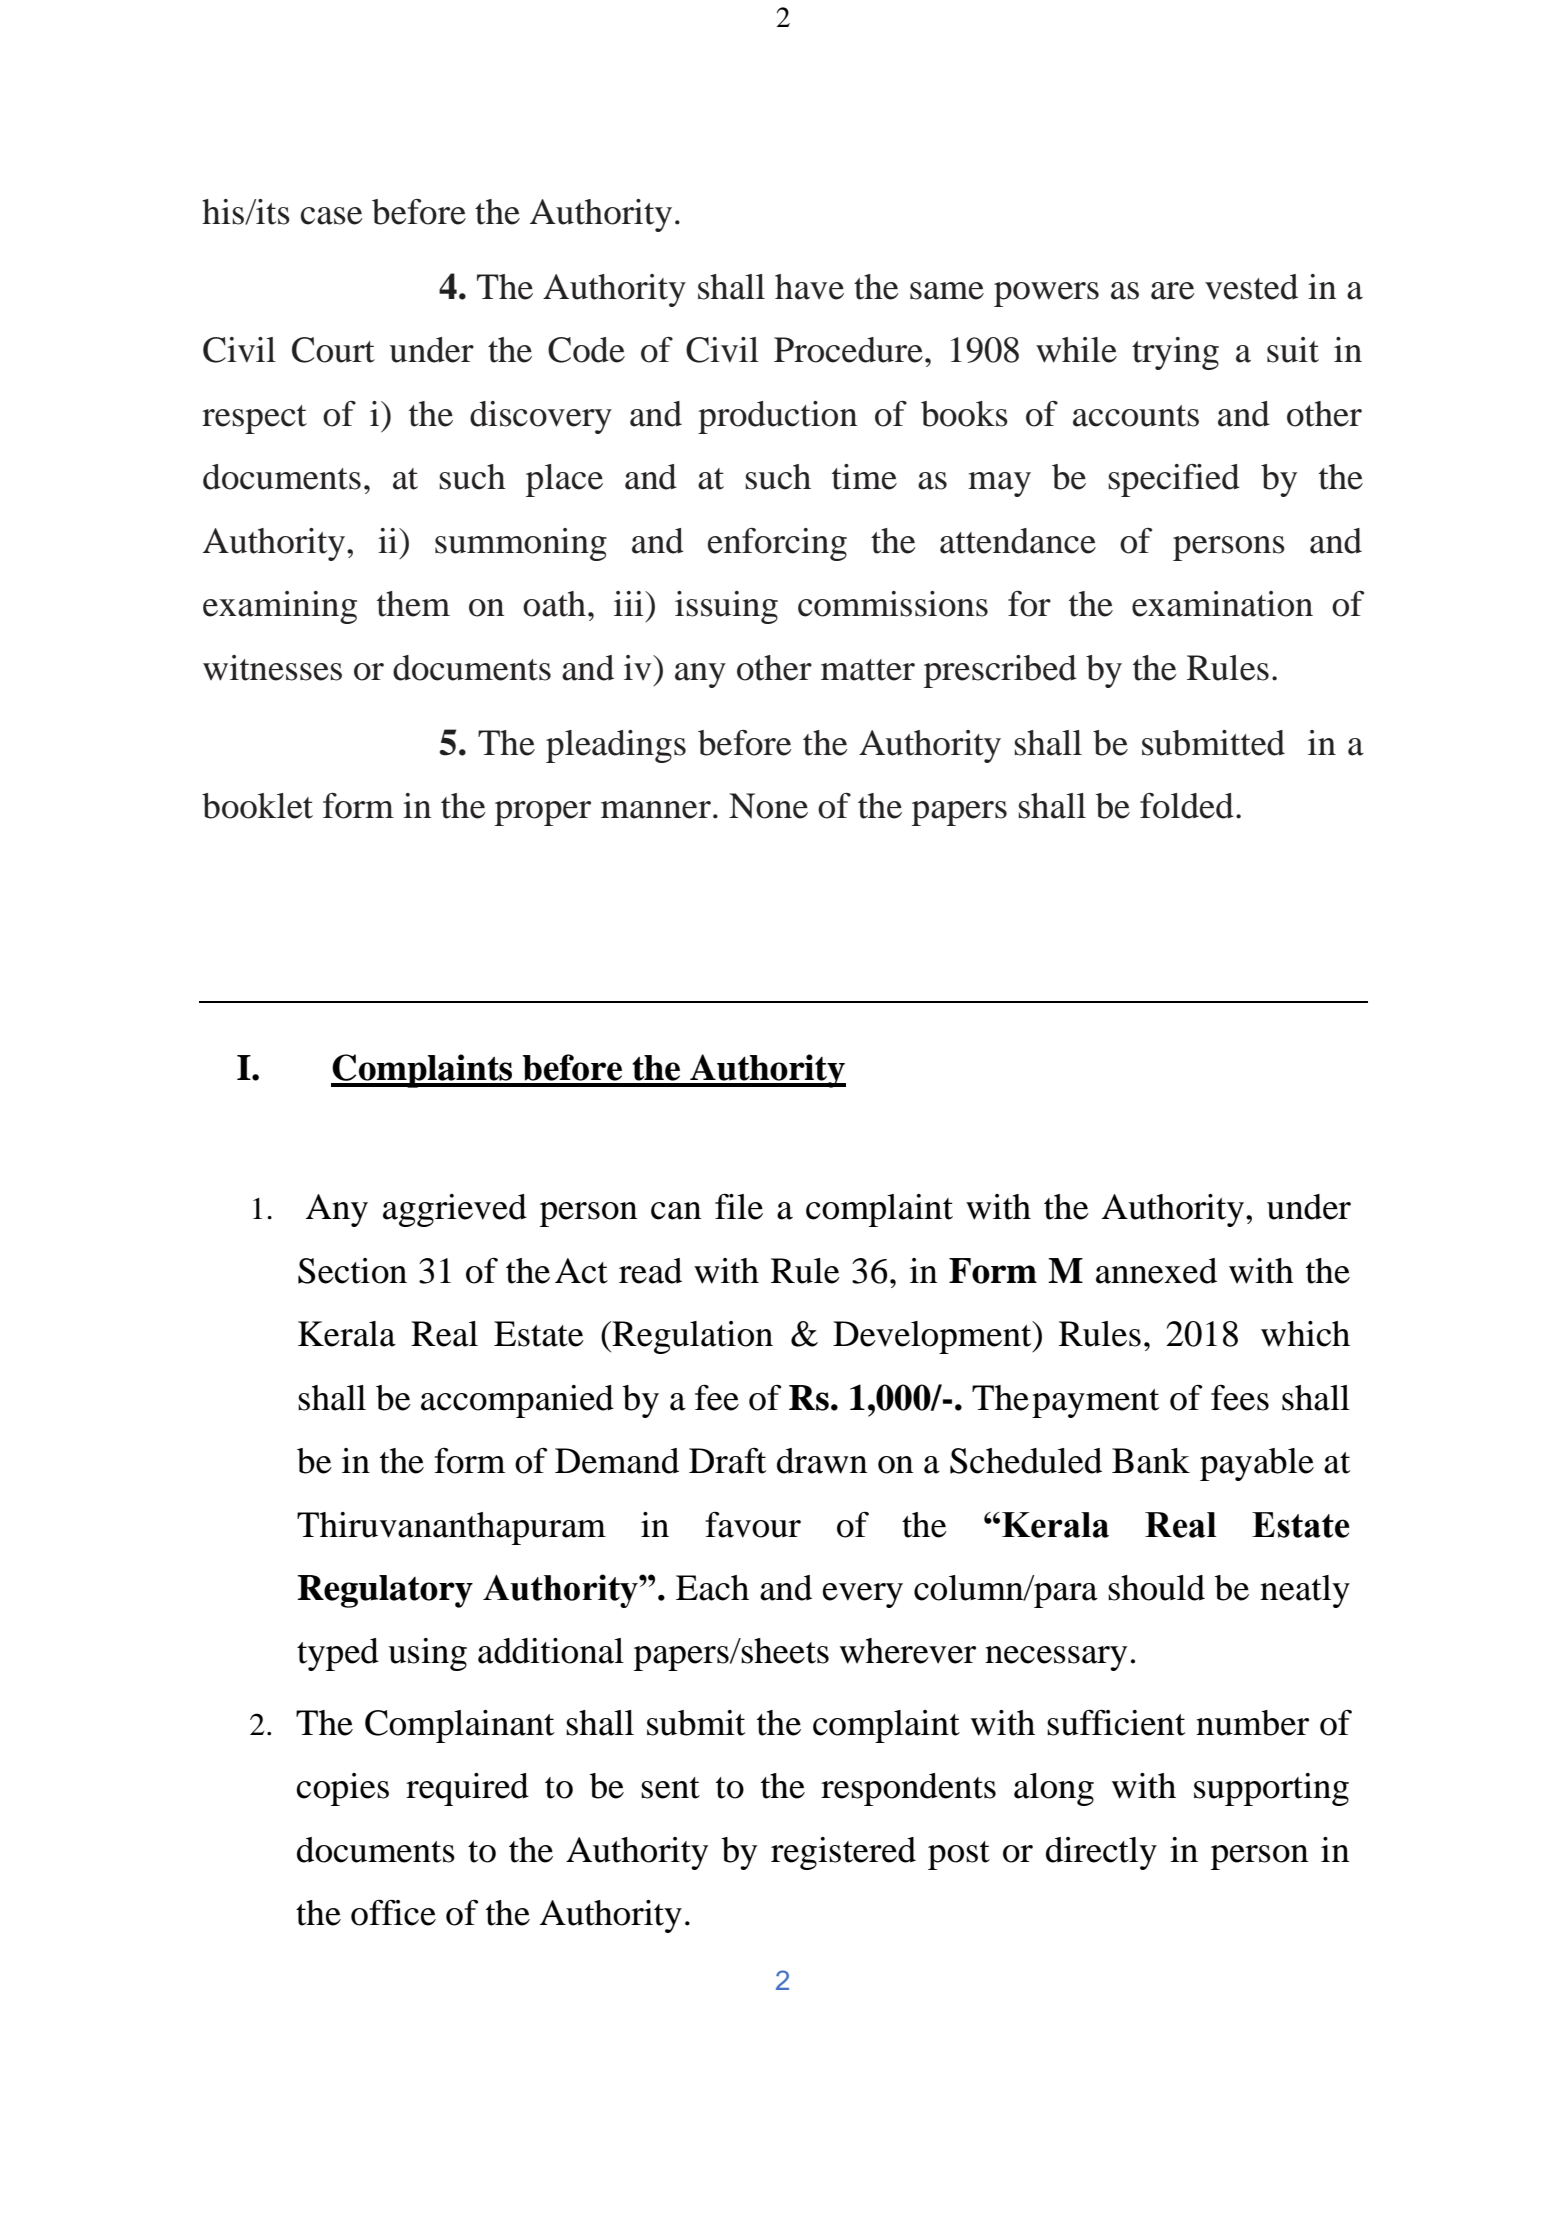 The image size is (1567, 2214). What do you see at coordinates (455, 1210) in the screenshot?
I see `aggrieved` at bounding box center [455, 1210].
